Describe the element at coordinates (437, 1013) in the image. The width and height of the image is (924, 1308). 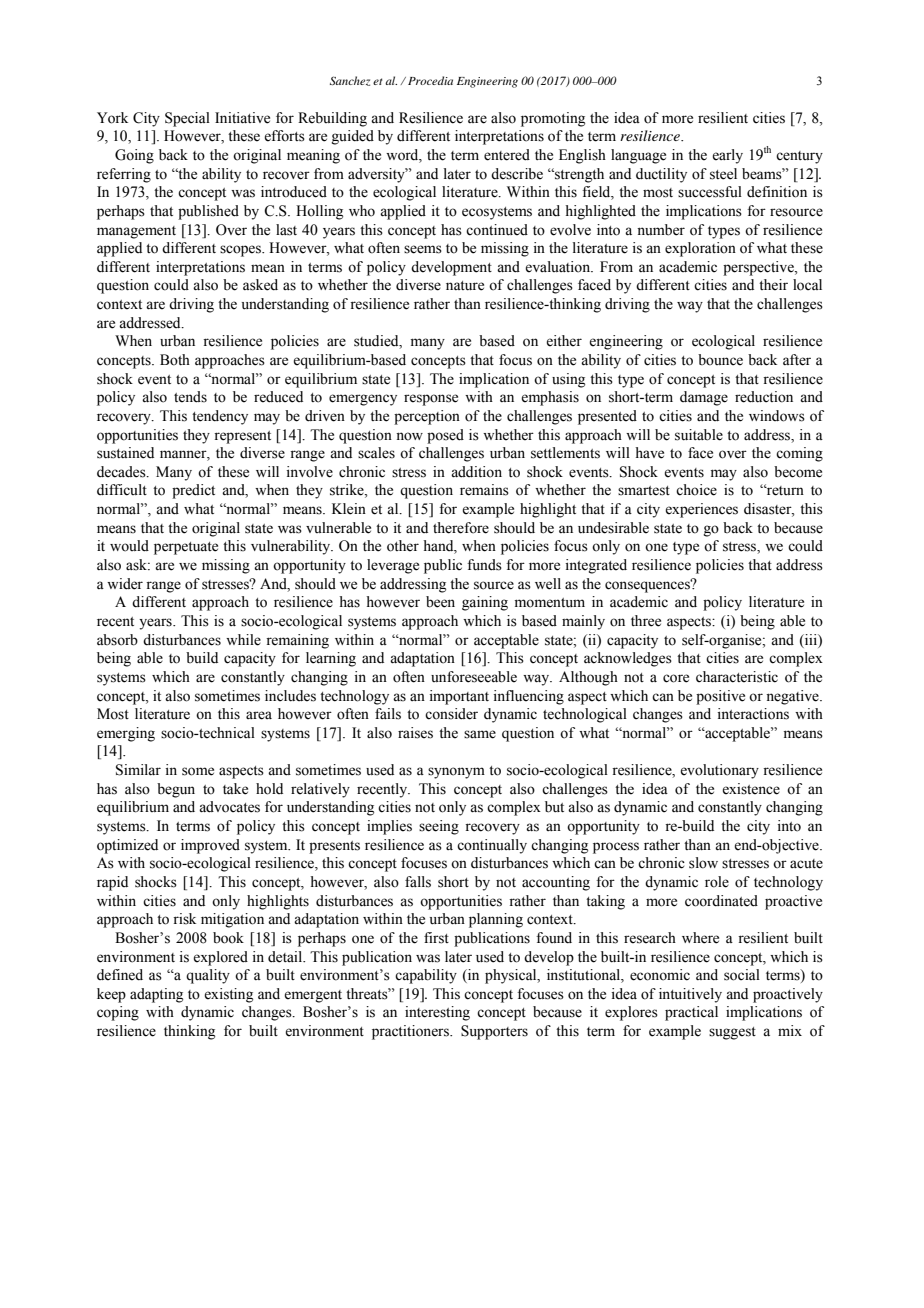
I see `interesting` at that location.
